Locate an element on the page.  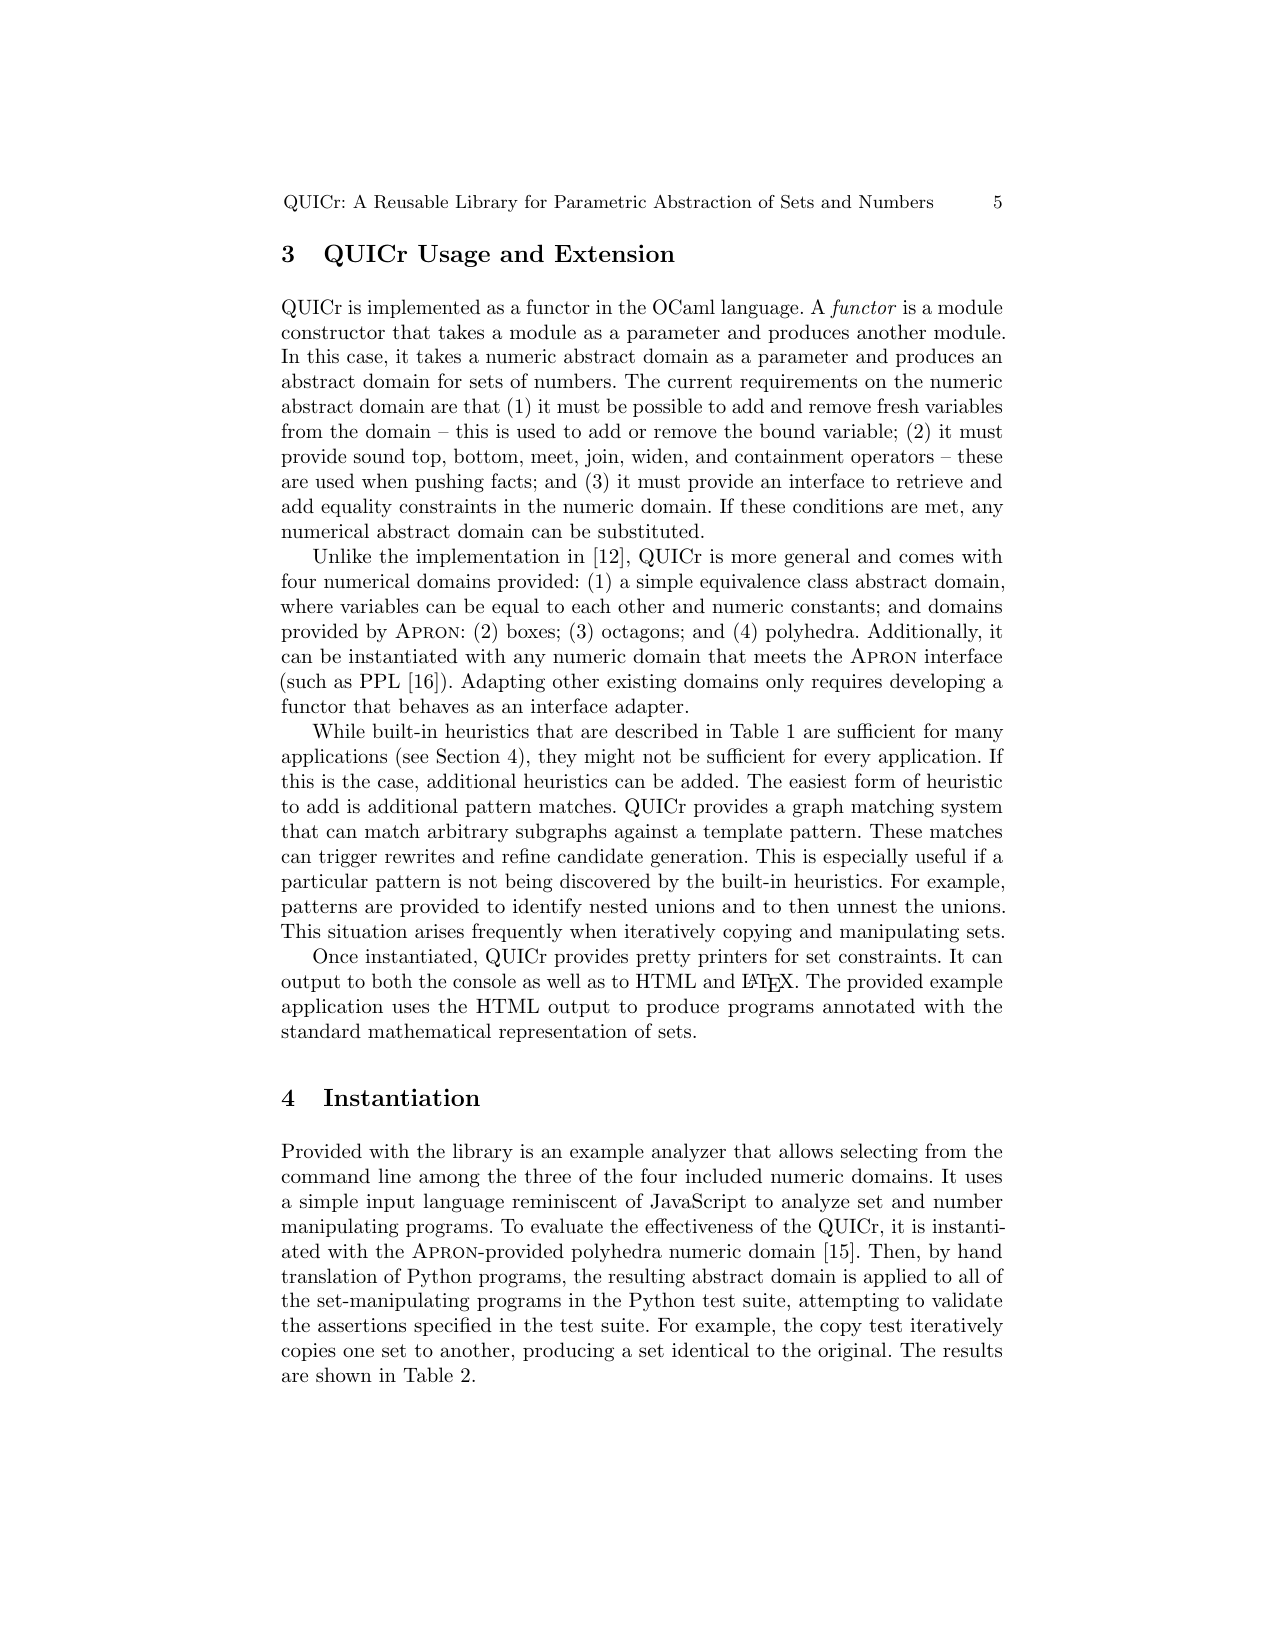
fresh is located at coordinates (898, 405).
